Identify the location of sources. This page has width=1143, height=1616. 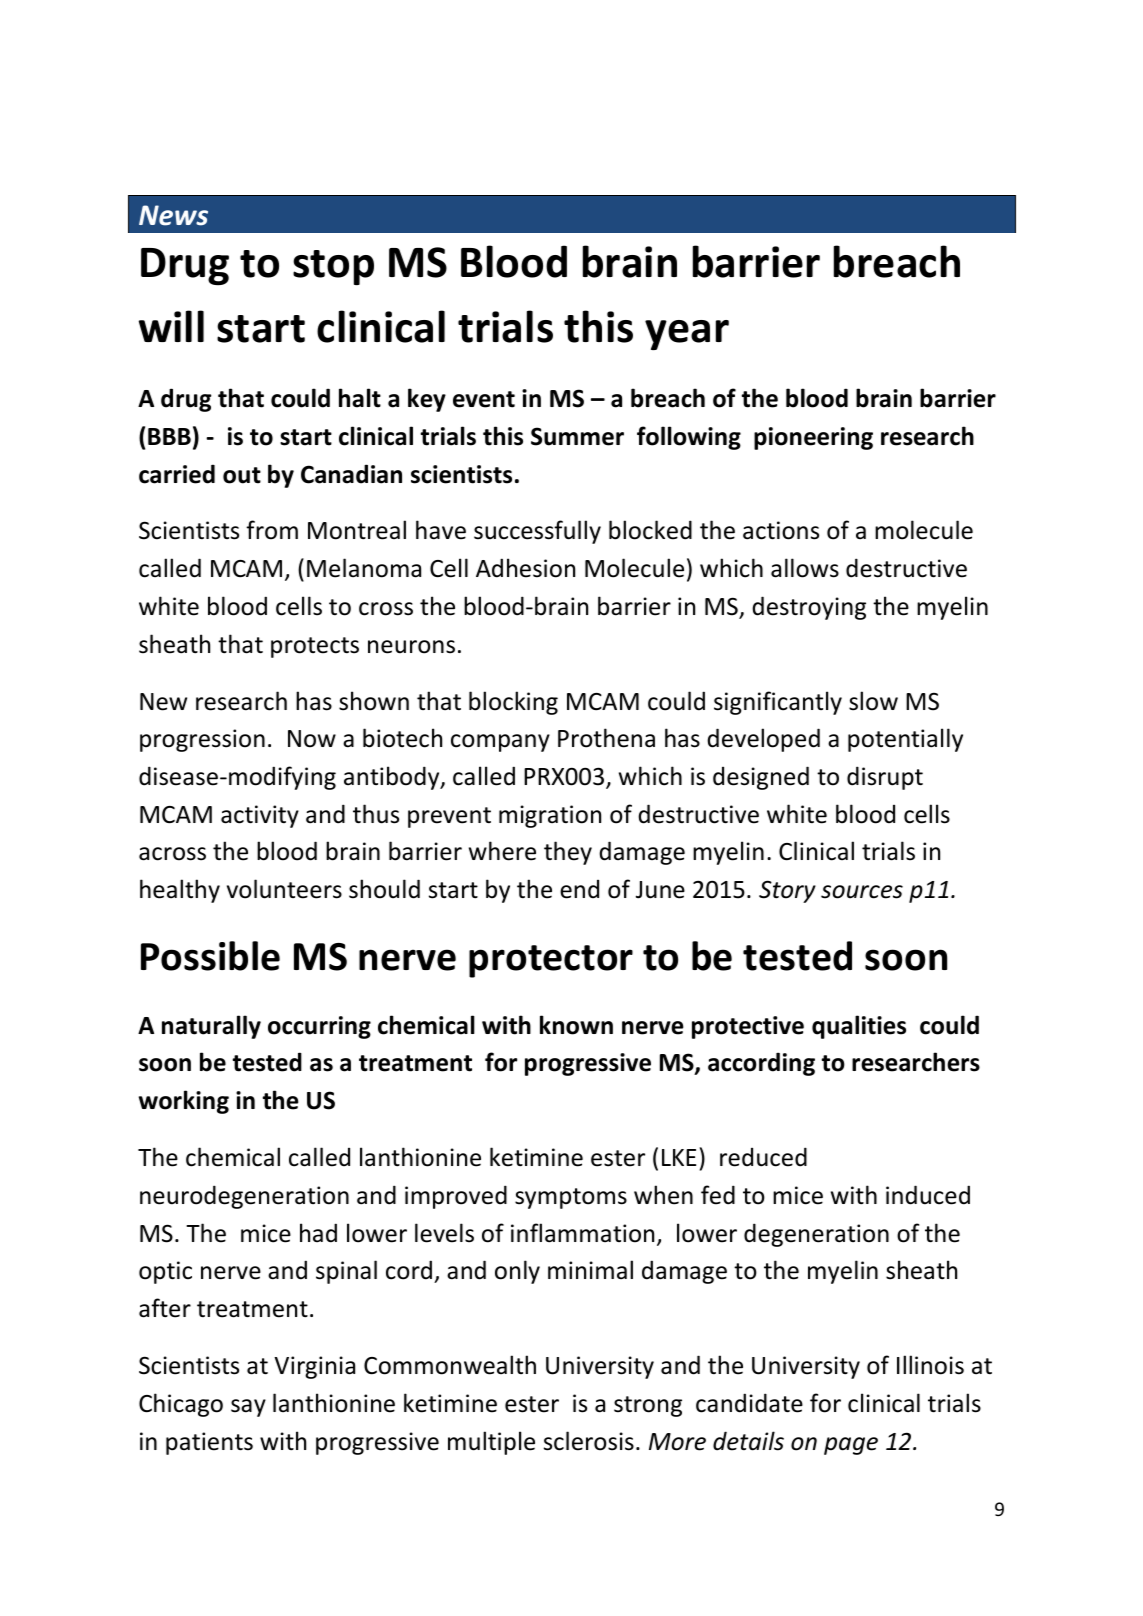
(862, 892).
